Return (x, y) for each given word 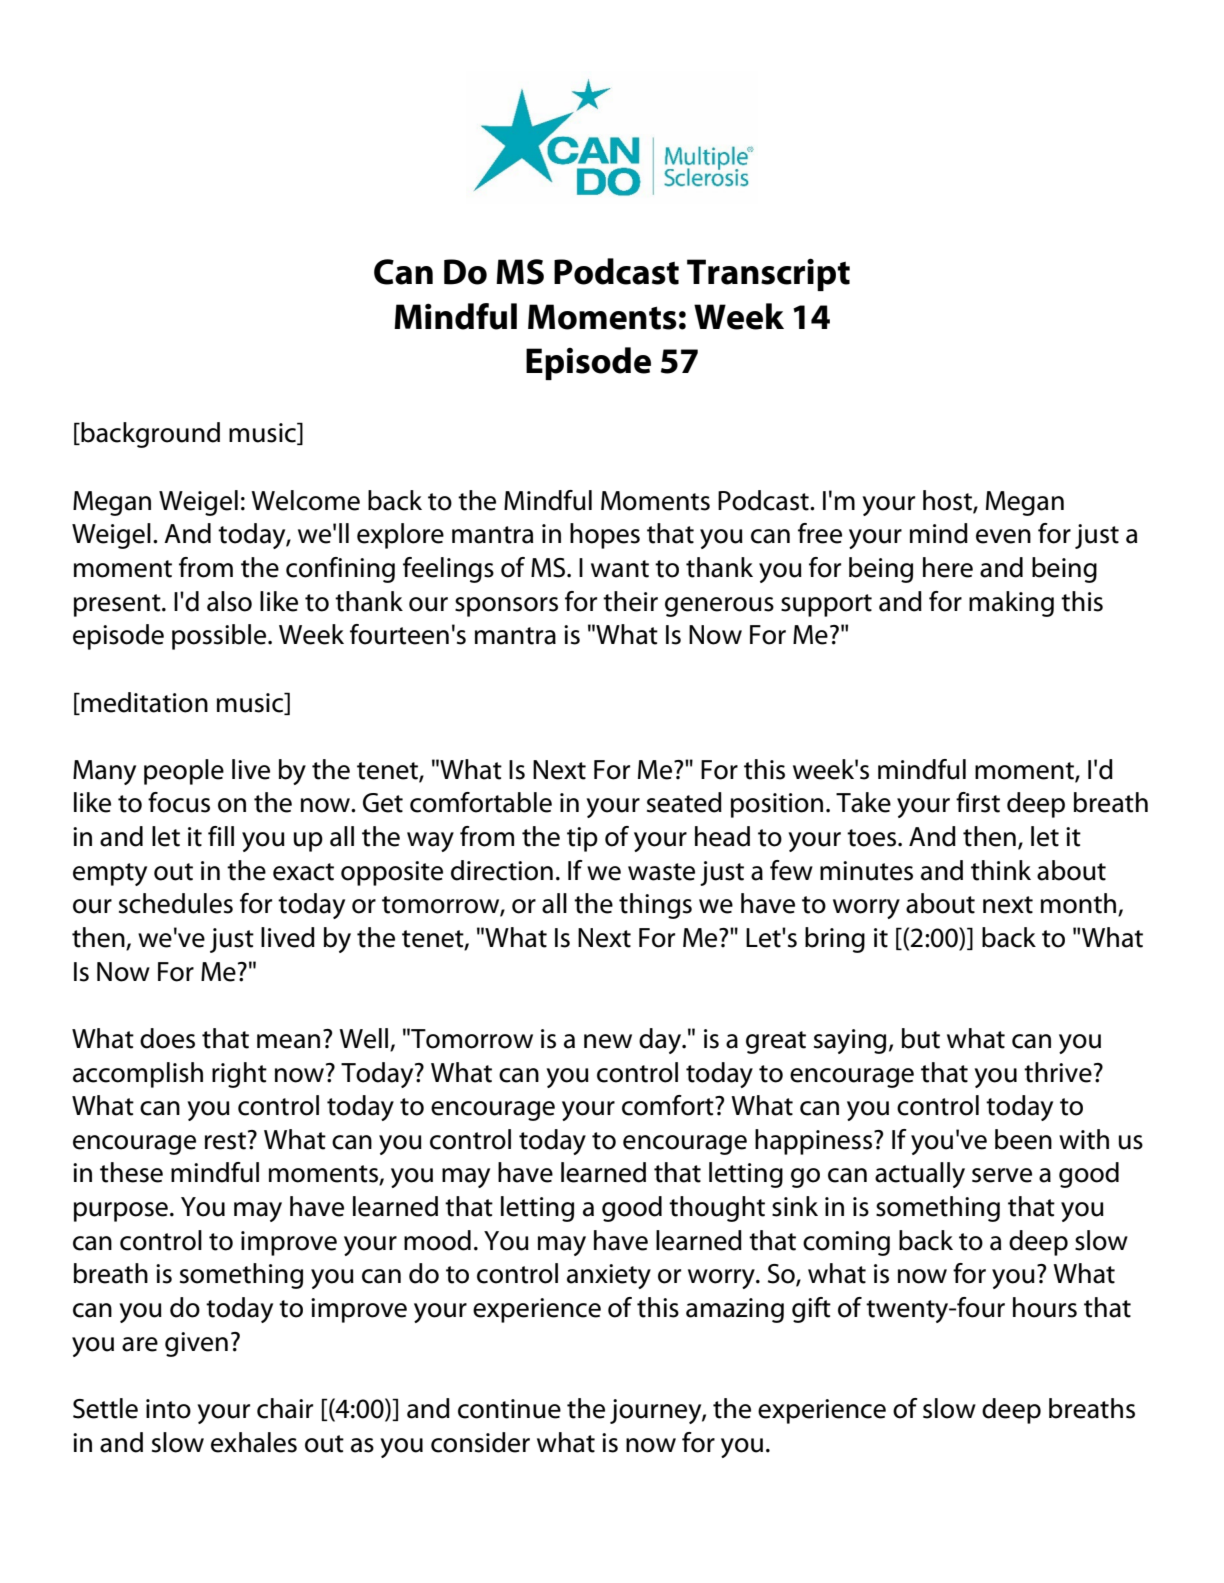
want (620, 569)
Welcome (305, 500)
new (608, 1041)
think (1001, 870)
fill (221, 836)
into (168, 1409)
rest (225, 1141)
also (229, 601)
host (948, 501)
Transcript (768, 274)
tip (582, 839)
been (1023, 1139)
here (948, 567)
